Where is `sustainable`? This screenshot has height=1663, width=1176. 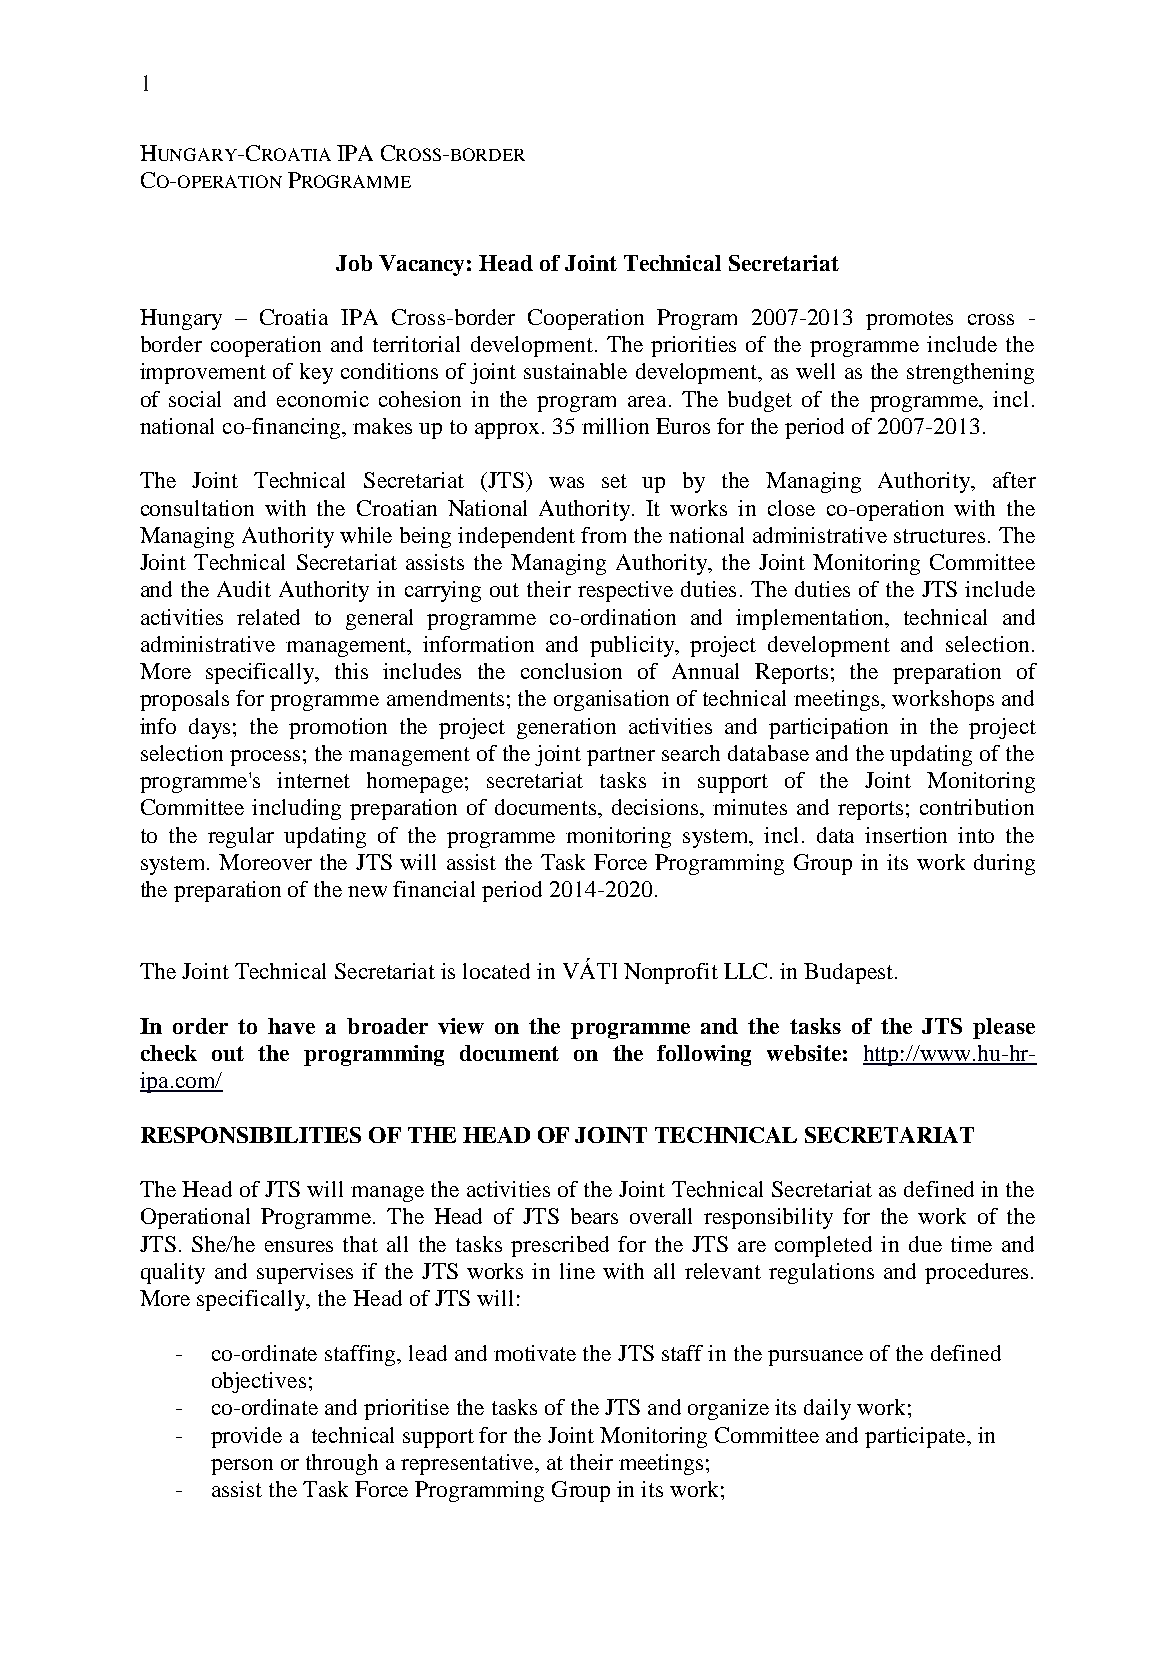 sustainable is located at coordinates (575, 371).
